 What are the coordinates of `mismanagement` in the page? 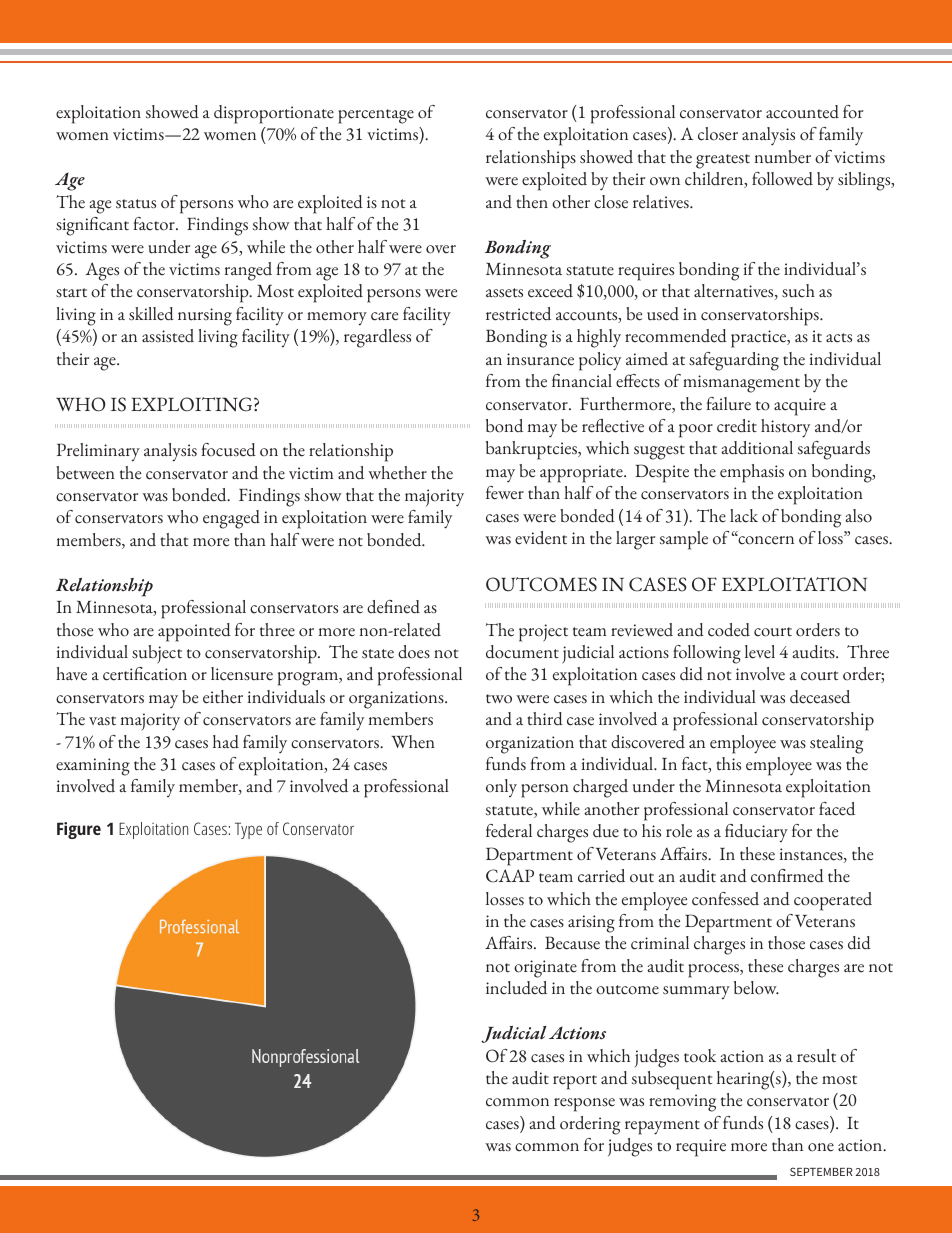 It's located at (741, 384).
